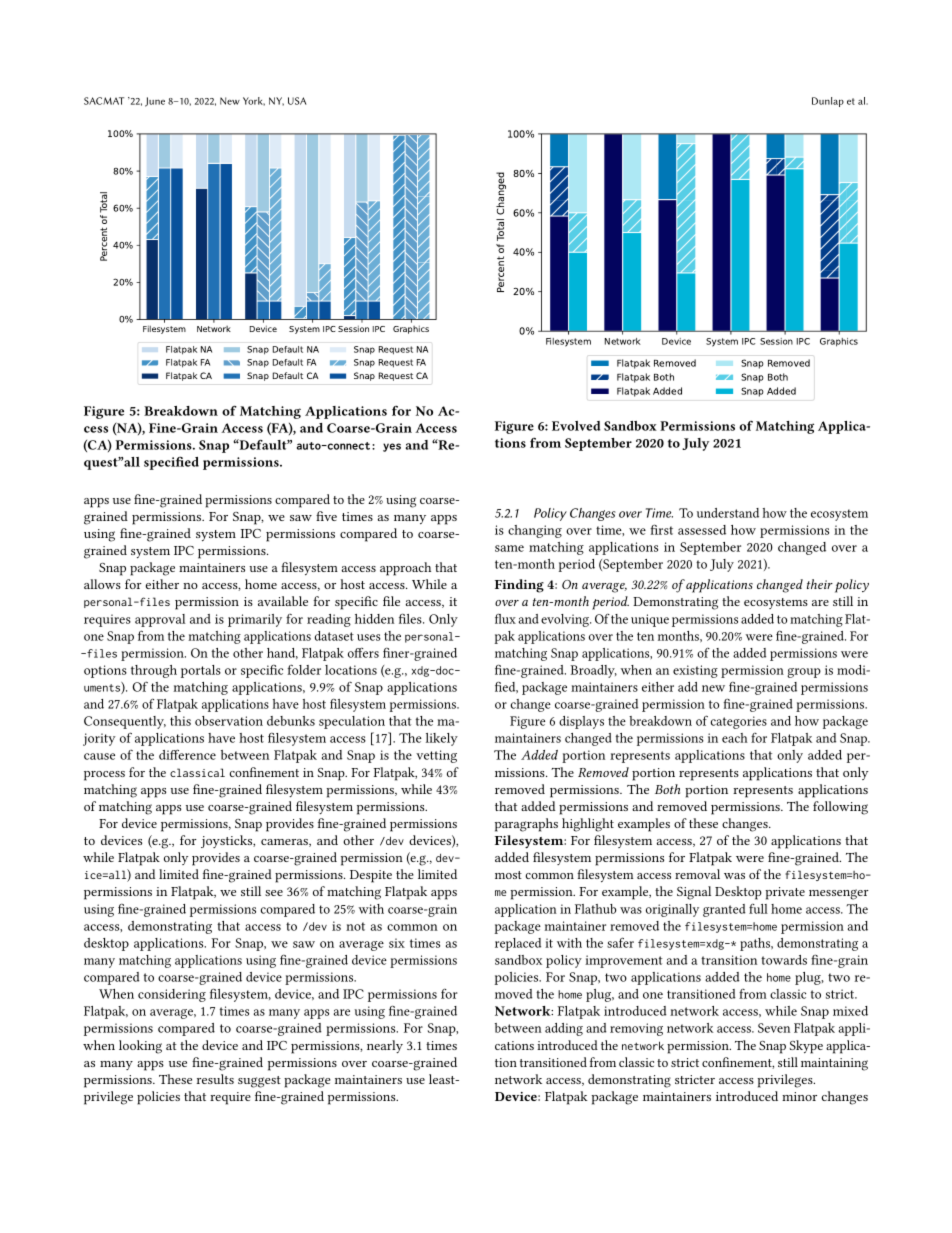 The height and width of the document is (1233, 952). What do you see at coordinates (155, 102) in the document?
I see `June` at bounding box center [155, 102].
